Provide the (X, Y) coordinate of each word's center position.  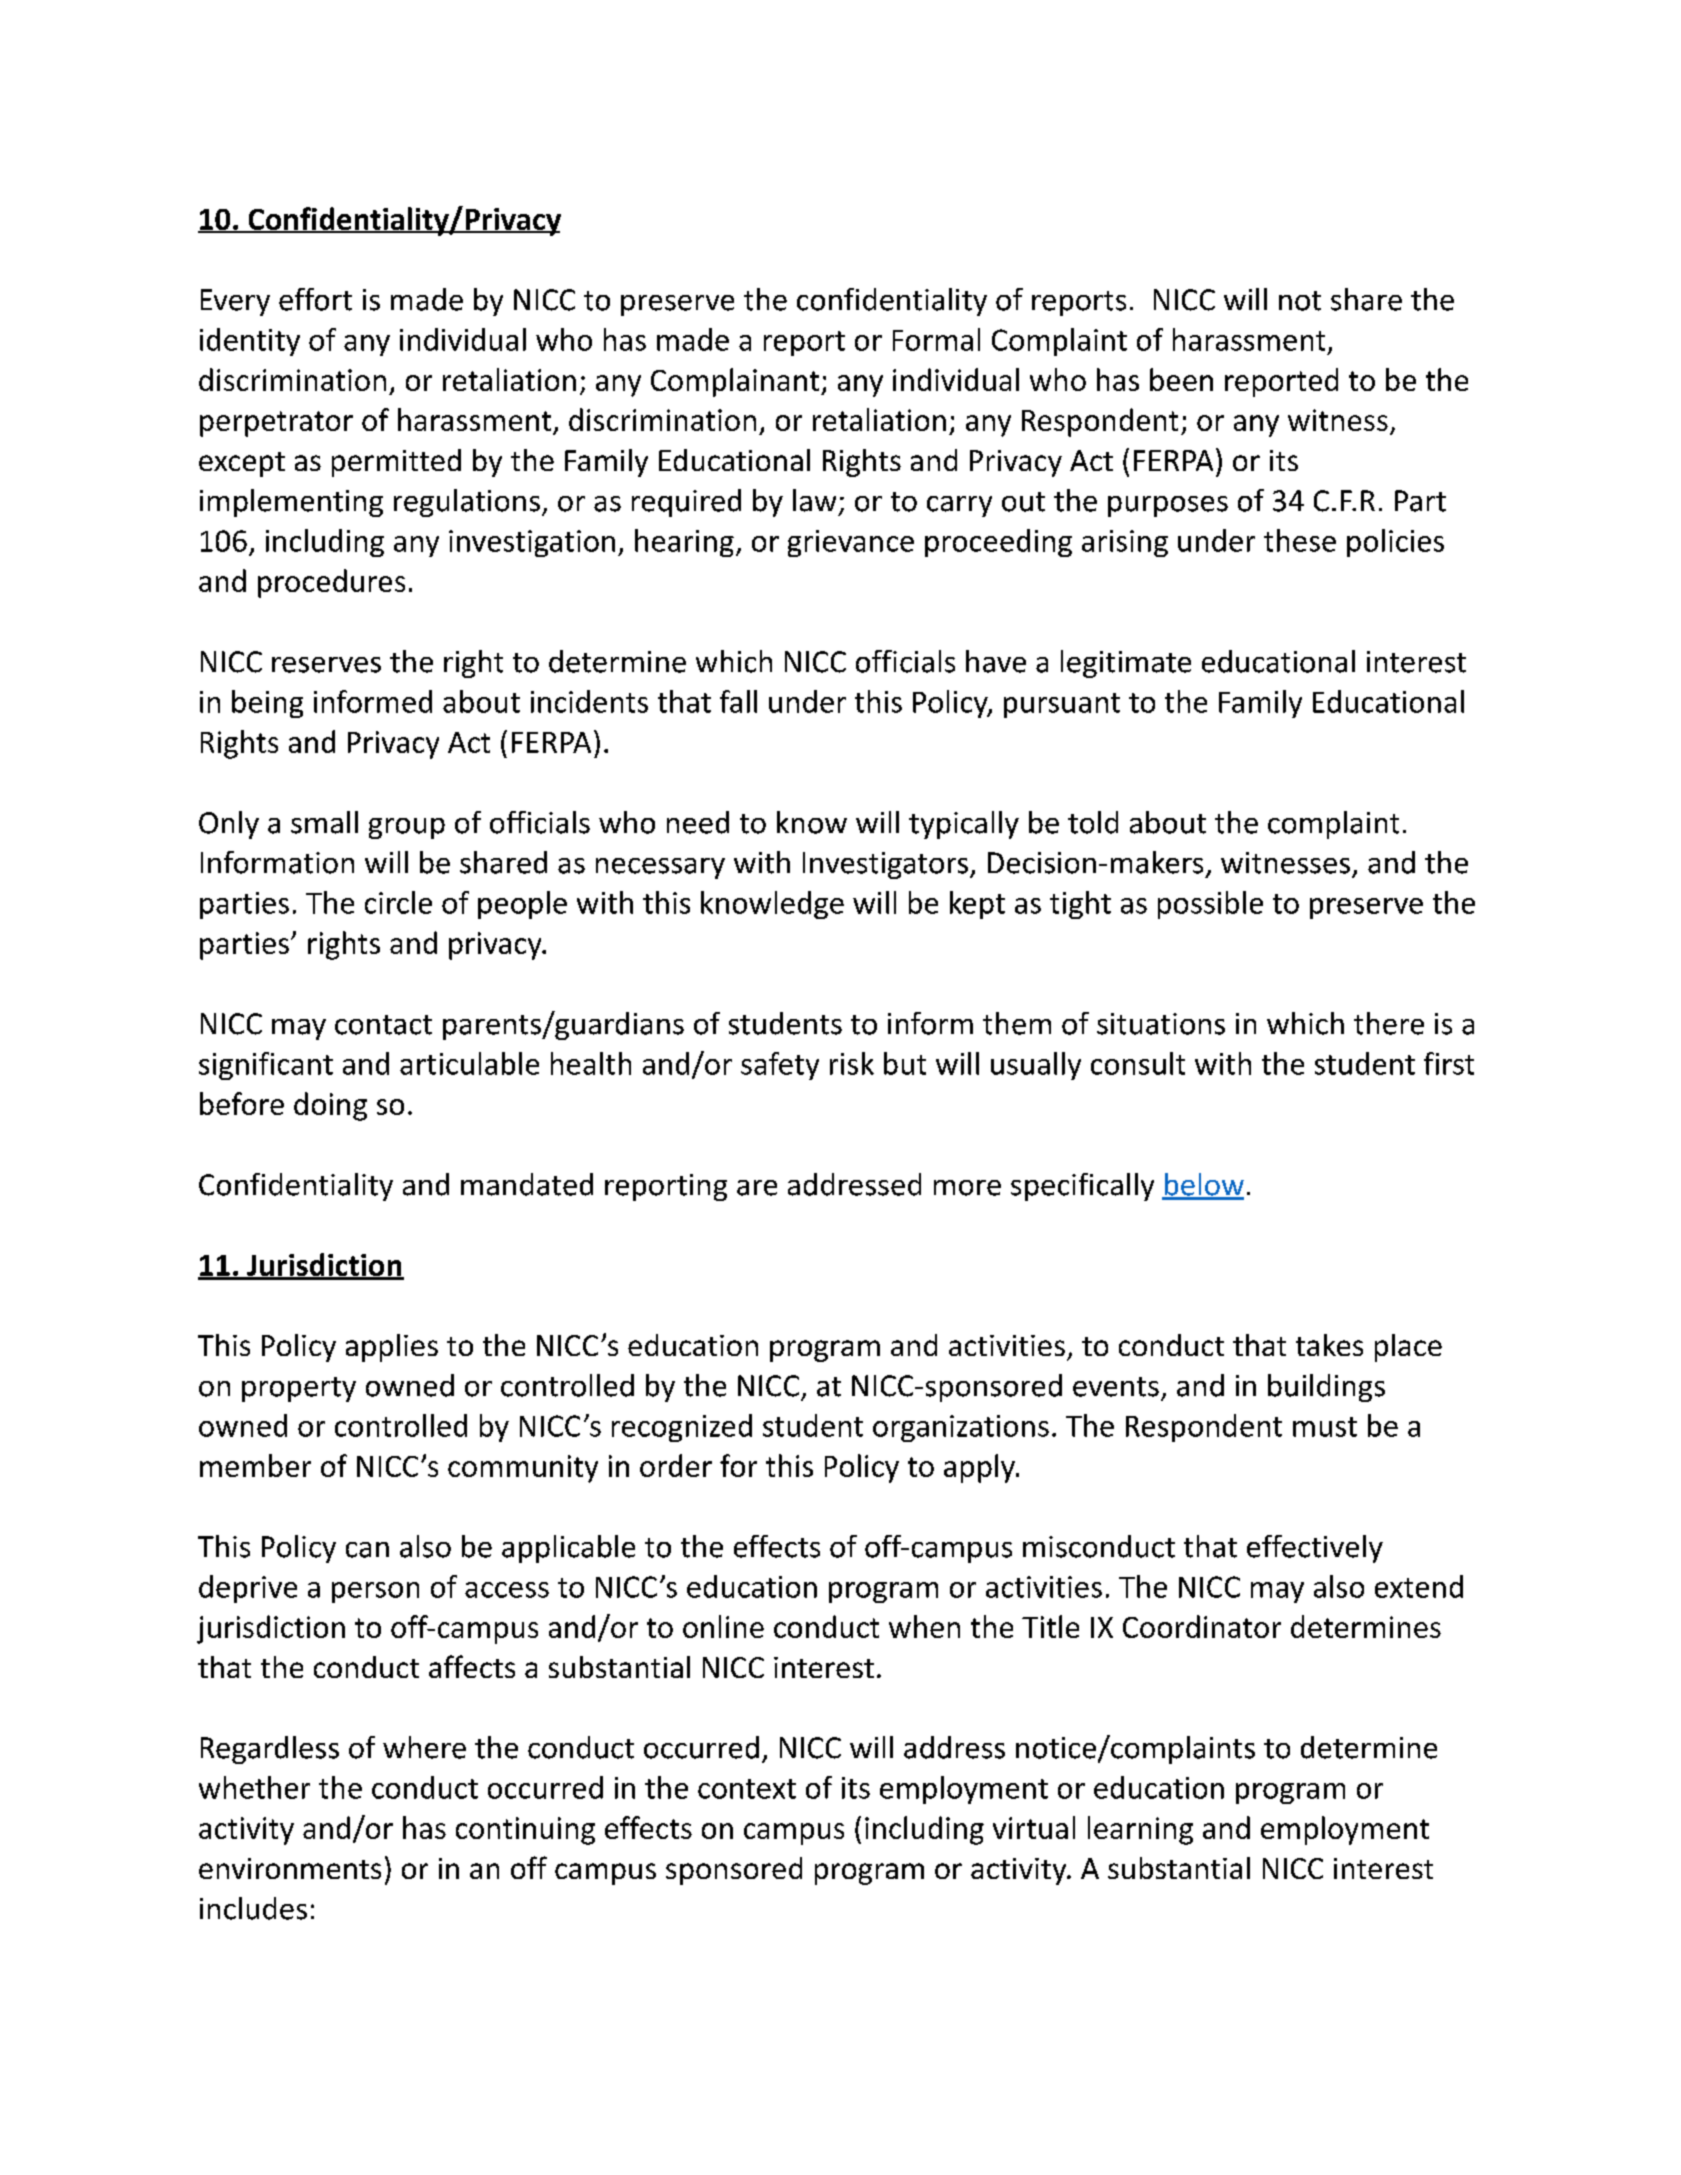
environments (290, 1868)
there (1389, 1023)
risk (852, 1063)
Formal (936, 339)
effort (315, 299)
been (1181, 379)
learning (1140, 1830)
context (747, 1789)
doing (330, 1106)
